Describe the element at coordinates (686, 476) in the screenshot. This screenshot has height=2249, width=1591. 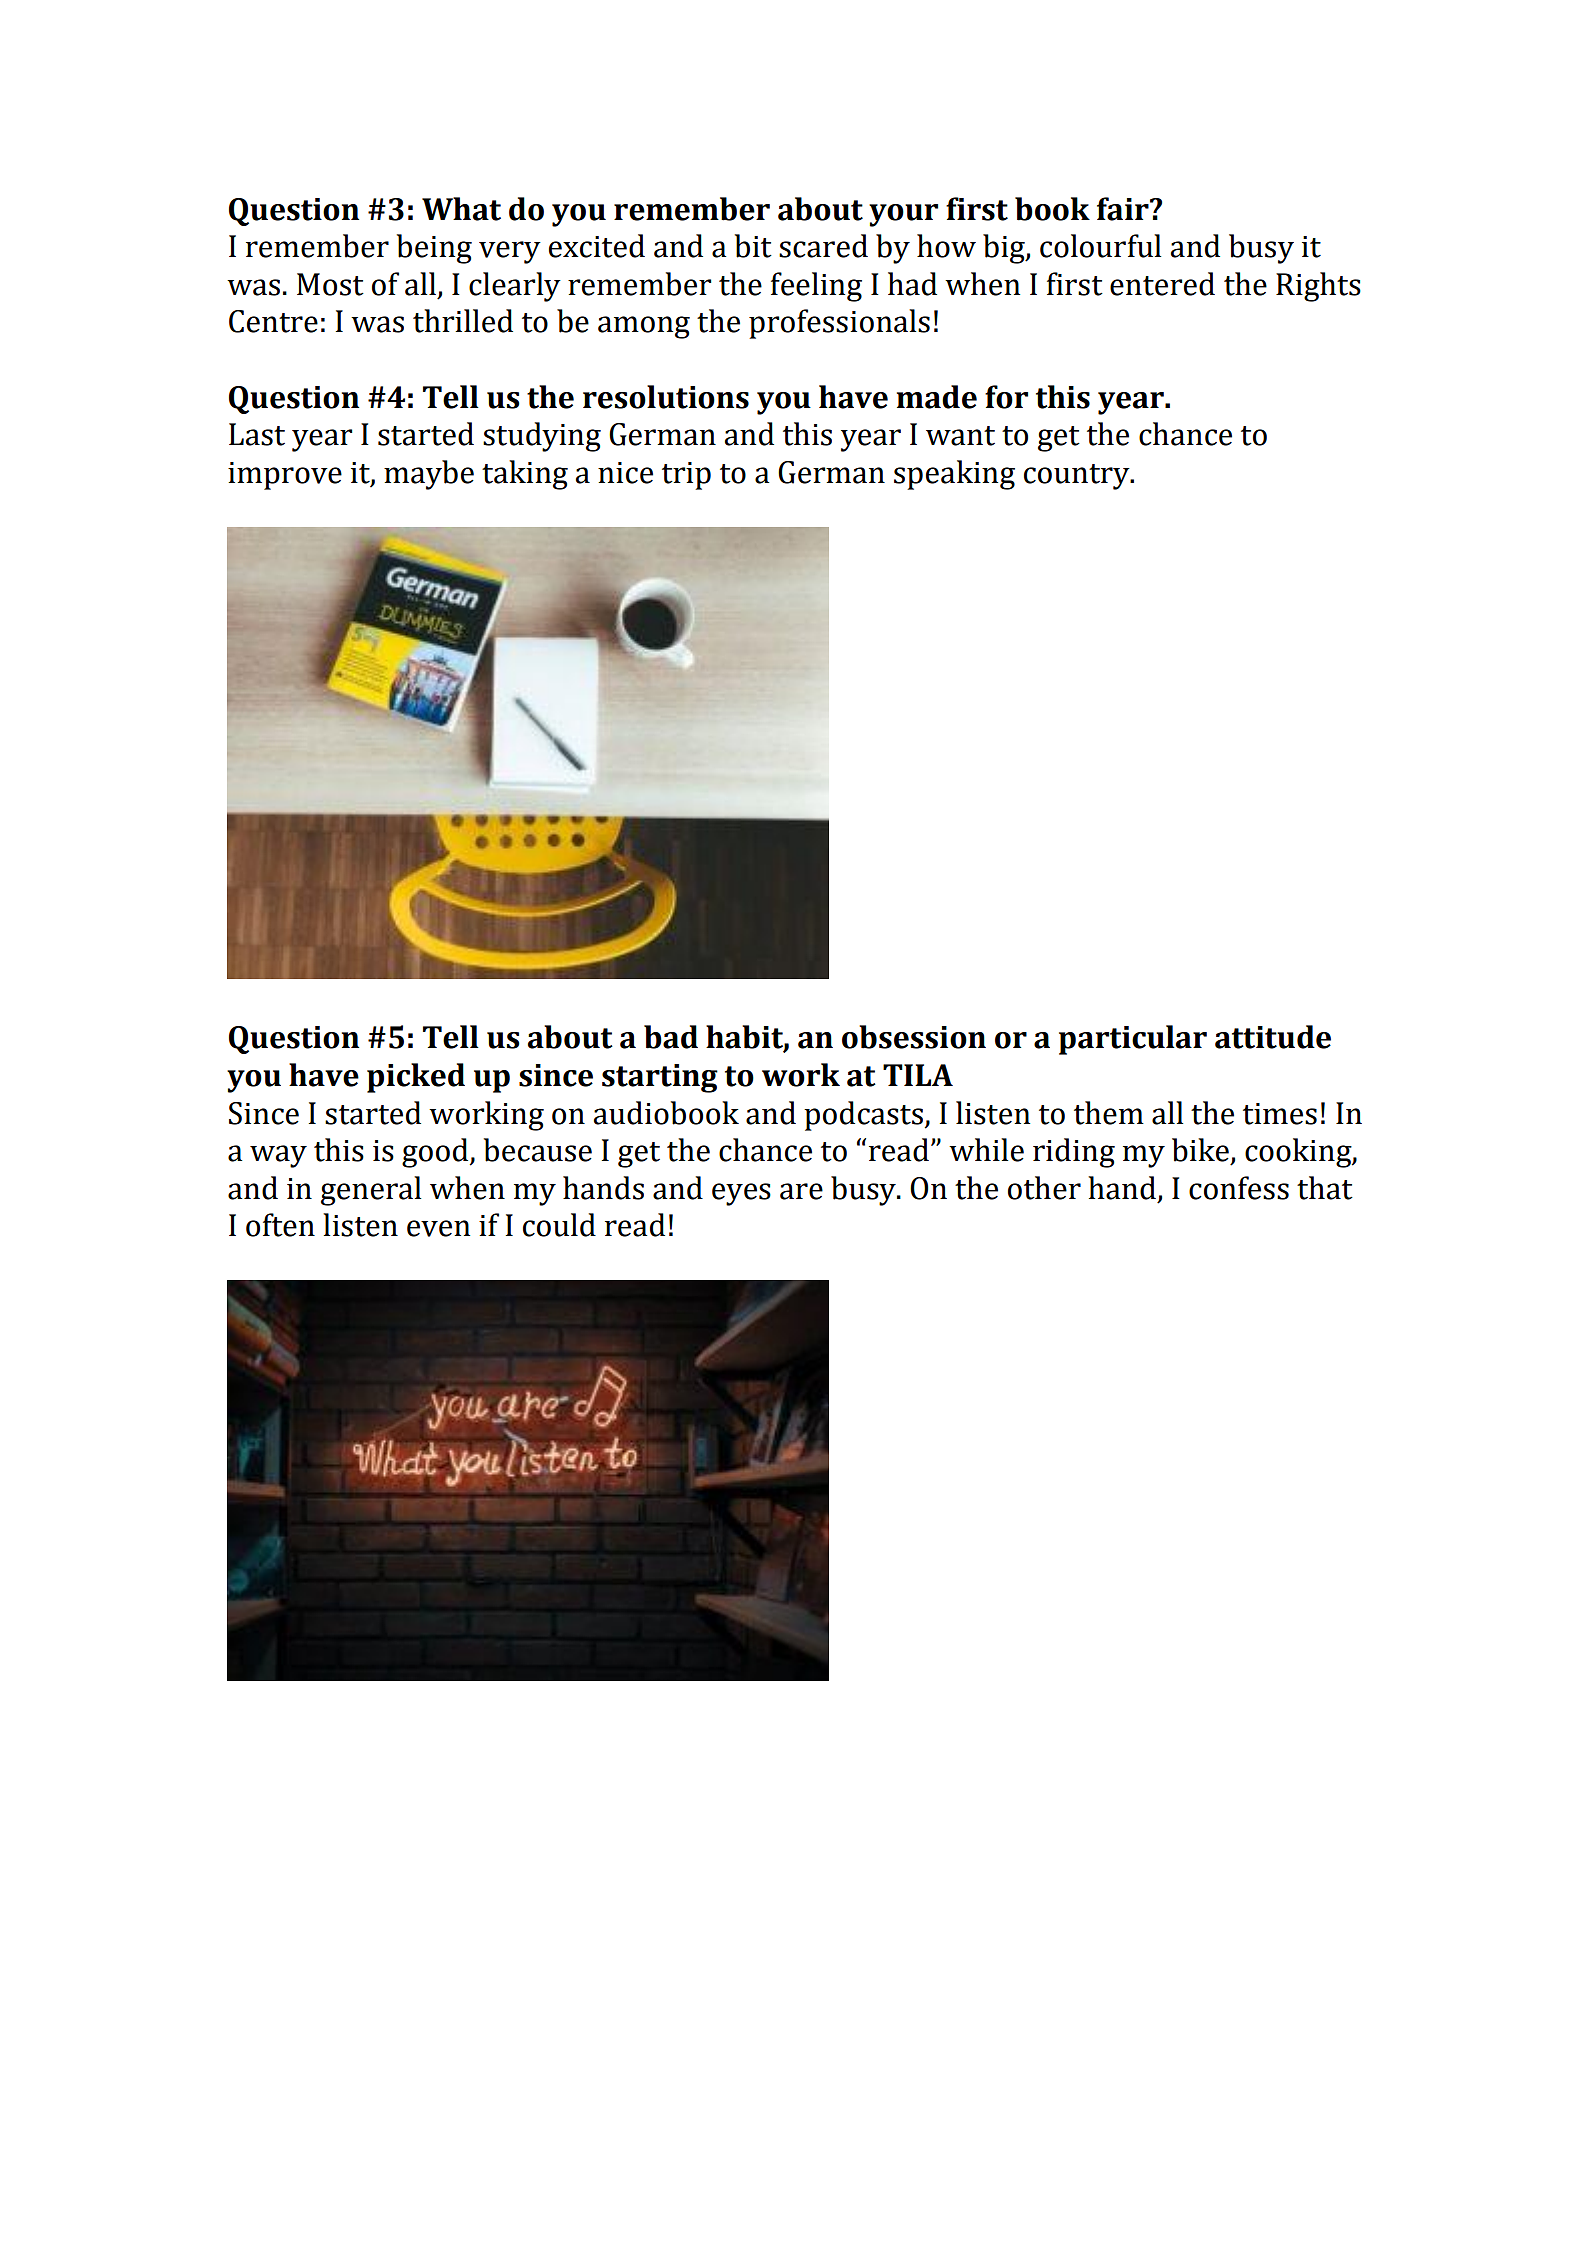
I see `trip` at that location.
